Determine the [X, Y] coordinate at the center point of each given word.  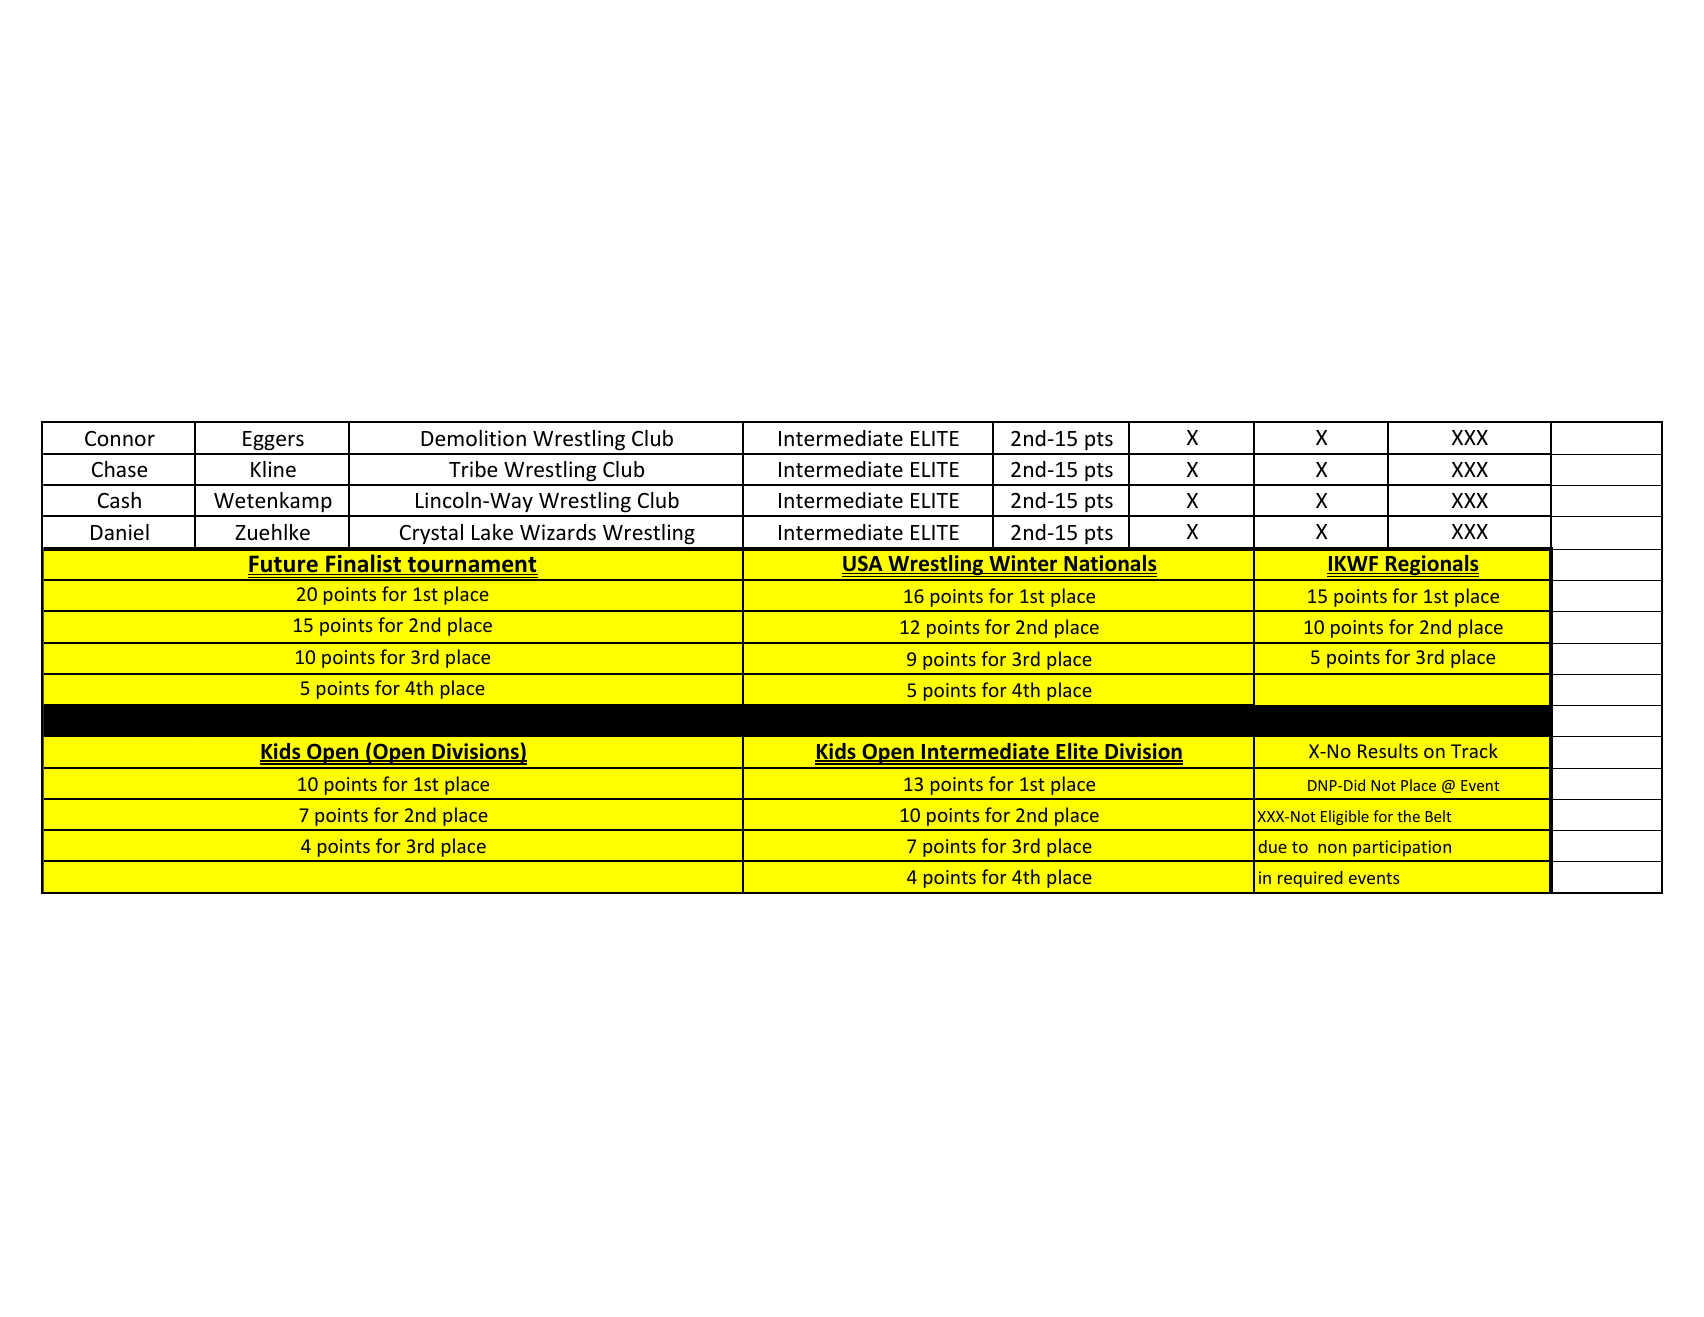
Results [1388, 750]
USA [863, 565]
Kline [273, 469]
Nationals [1109, 564]
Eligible [1345, 817]
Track [1474, 750]
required [1310, 879]
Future [284, 565]
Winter [1023, 564]
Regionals [1431, 566]
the [1408, 816]
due [1272, 846]
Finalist [363, 564]
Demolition [473, 438]
